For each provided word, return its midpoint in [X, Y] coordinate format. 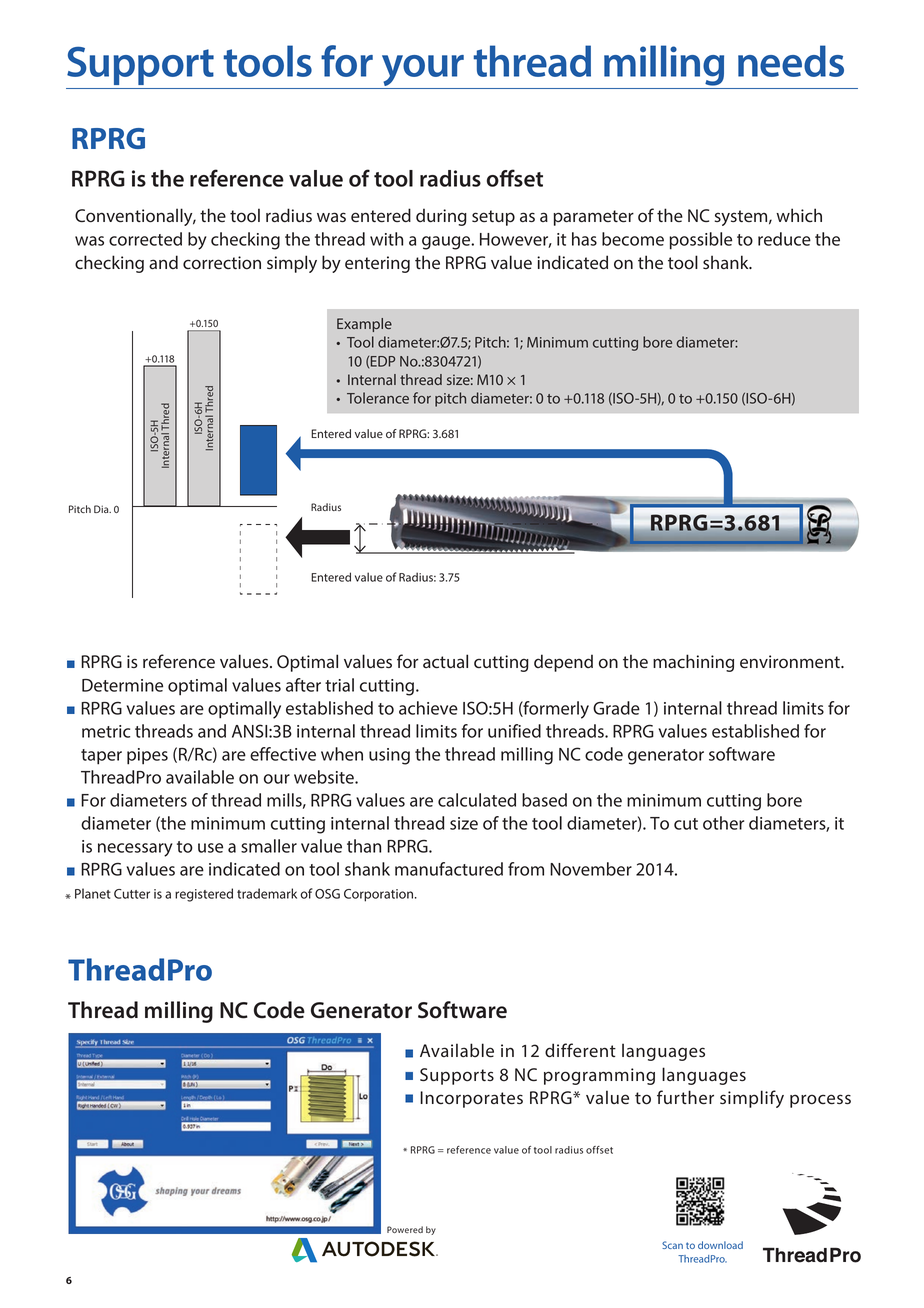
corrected [145, 239]
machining [693, 663]
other [723, 823]
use [210, 848]
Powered [405, 1229]
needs [791, 61]
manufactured [449, 869]
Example [364, 325]
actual [445, 661]
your [423, 72]
